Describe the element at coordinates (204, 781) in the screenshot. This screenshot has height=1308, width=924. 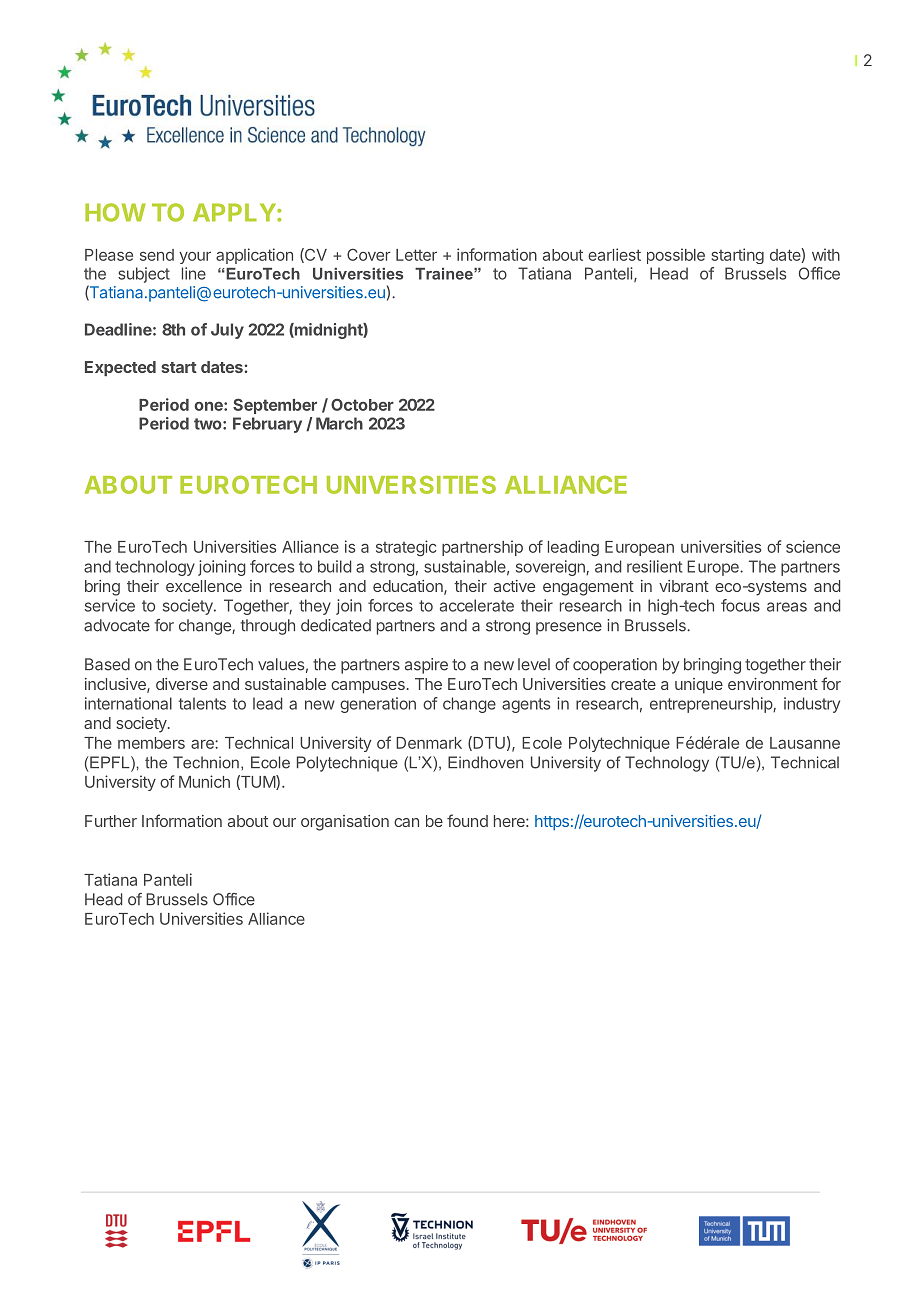
I see `Munich` at that location.
